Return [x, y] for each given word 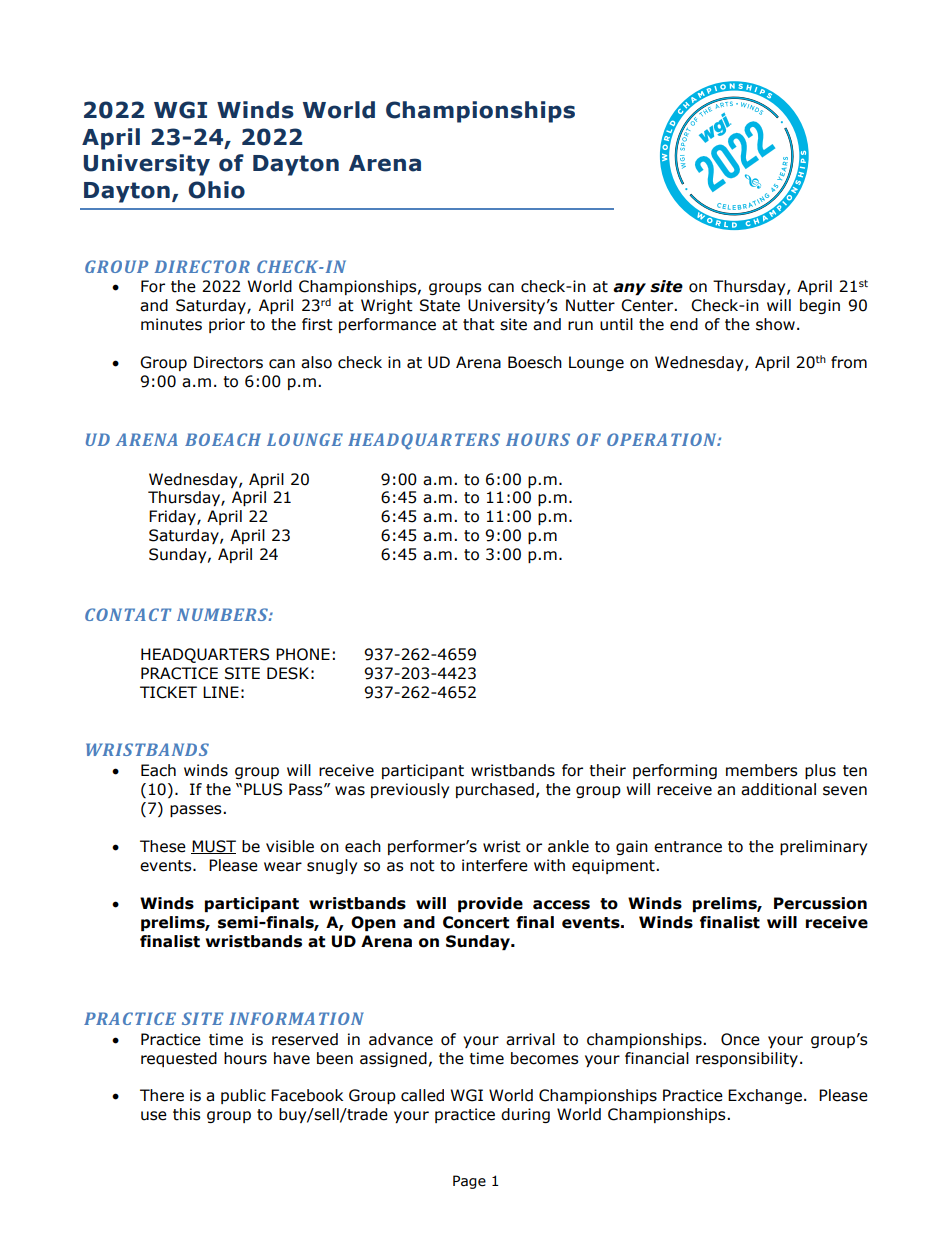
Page [469, 1182]
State [440, 305]
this [187, 1114]
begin [820, 306]
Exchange [765, 1096]
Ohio [216, 190]
